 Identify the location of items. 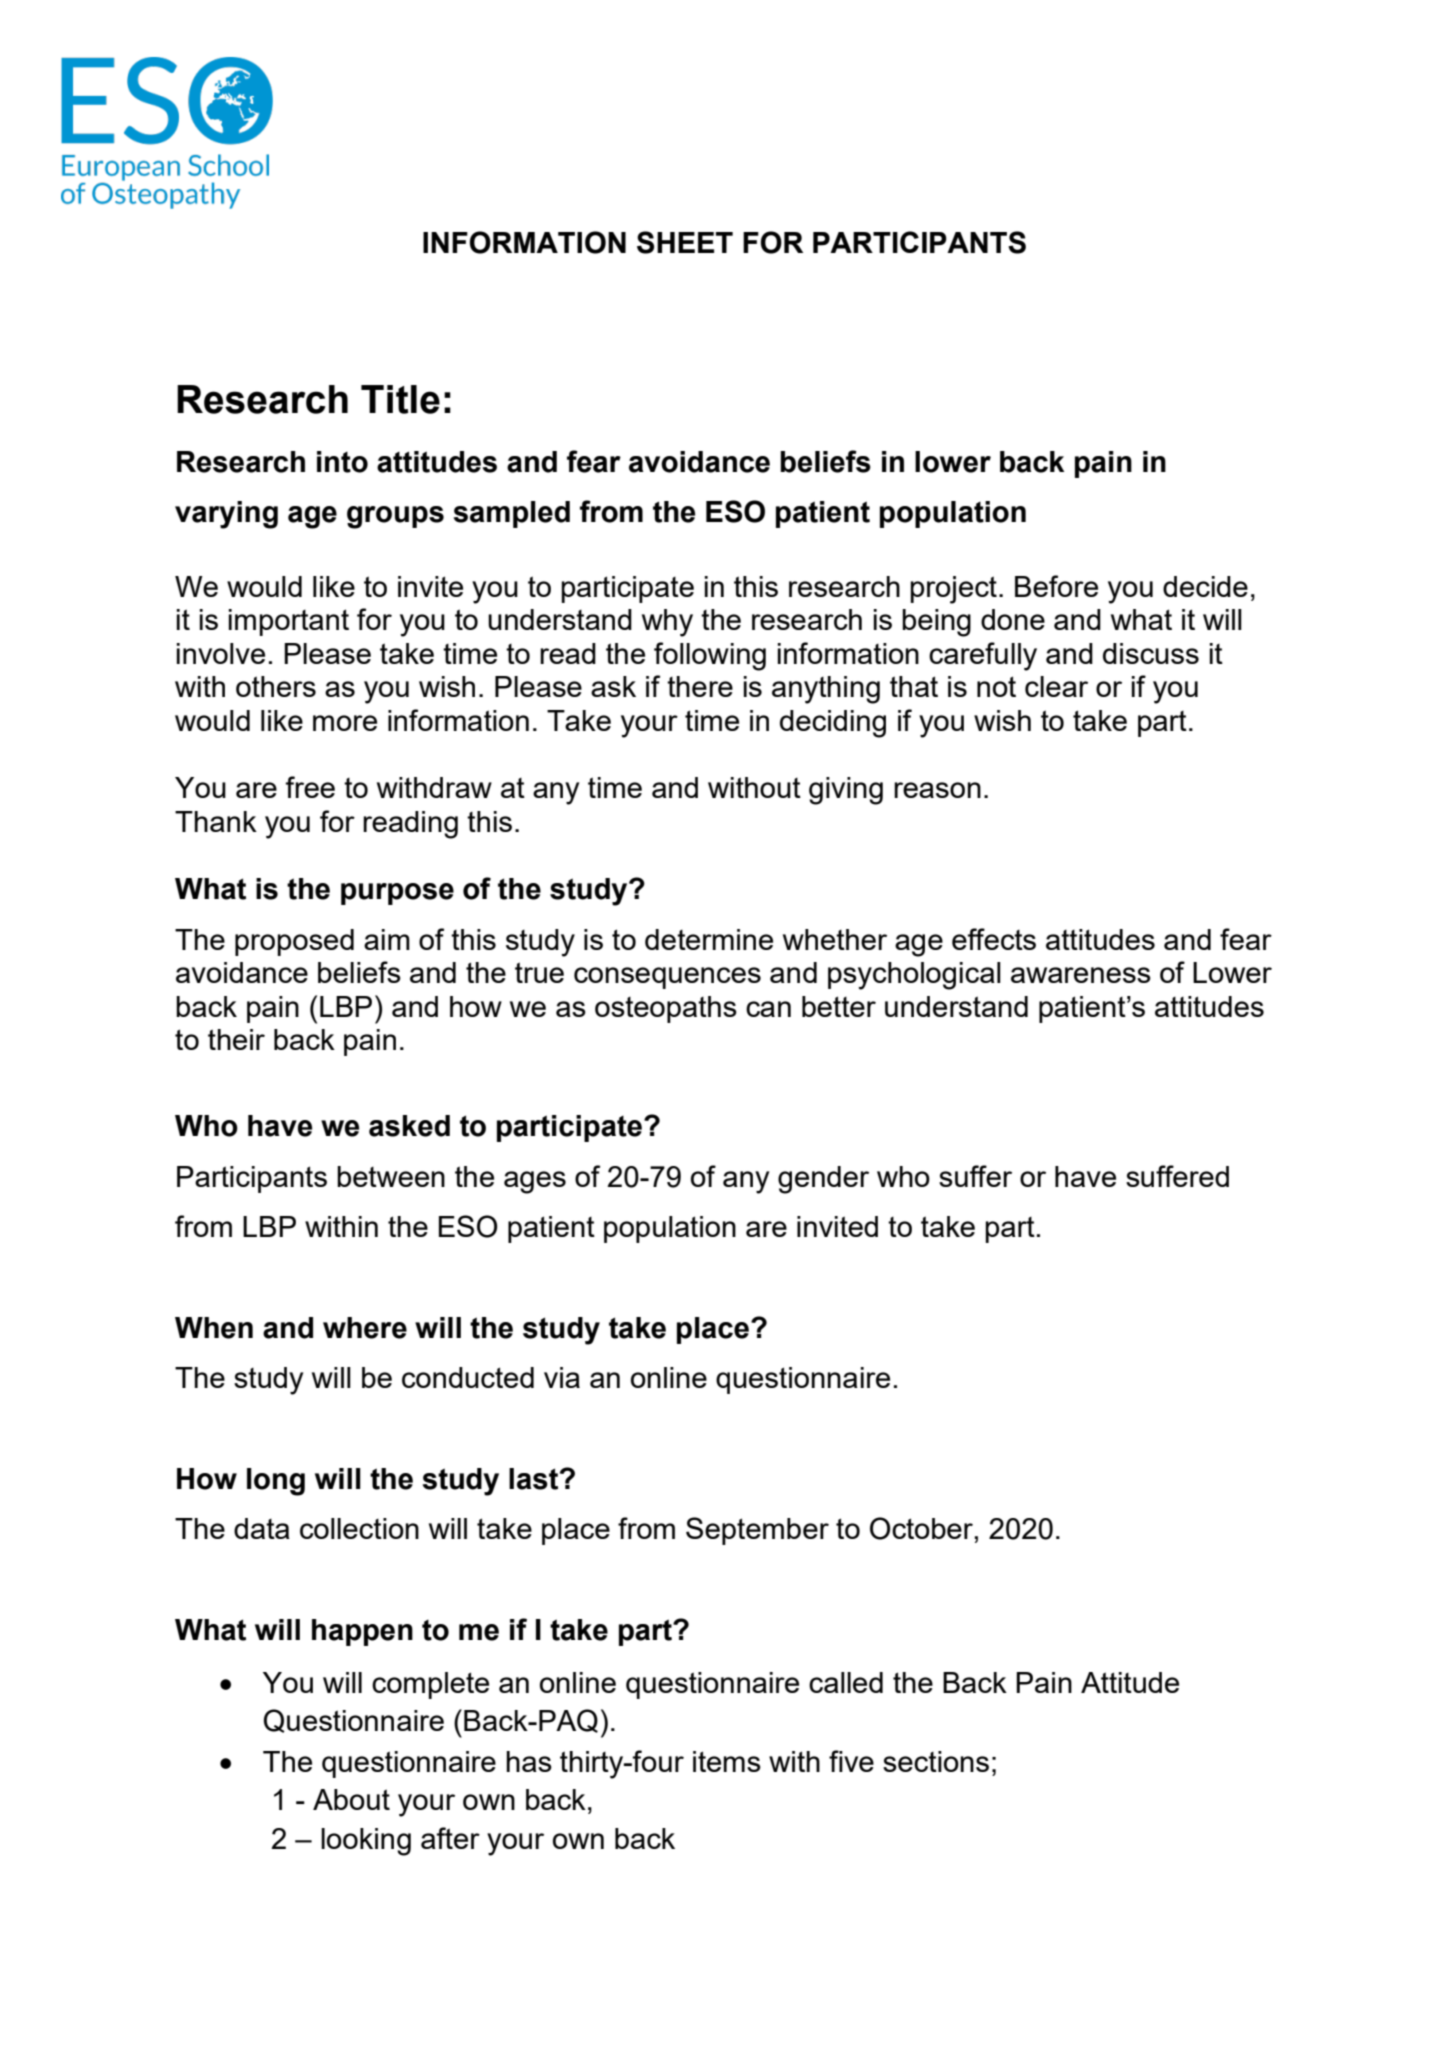
(727, 1761).
